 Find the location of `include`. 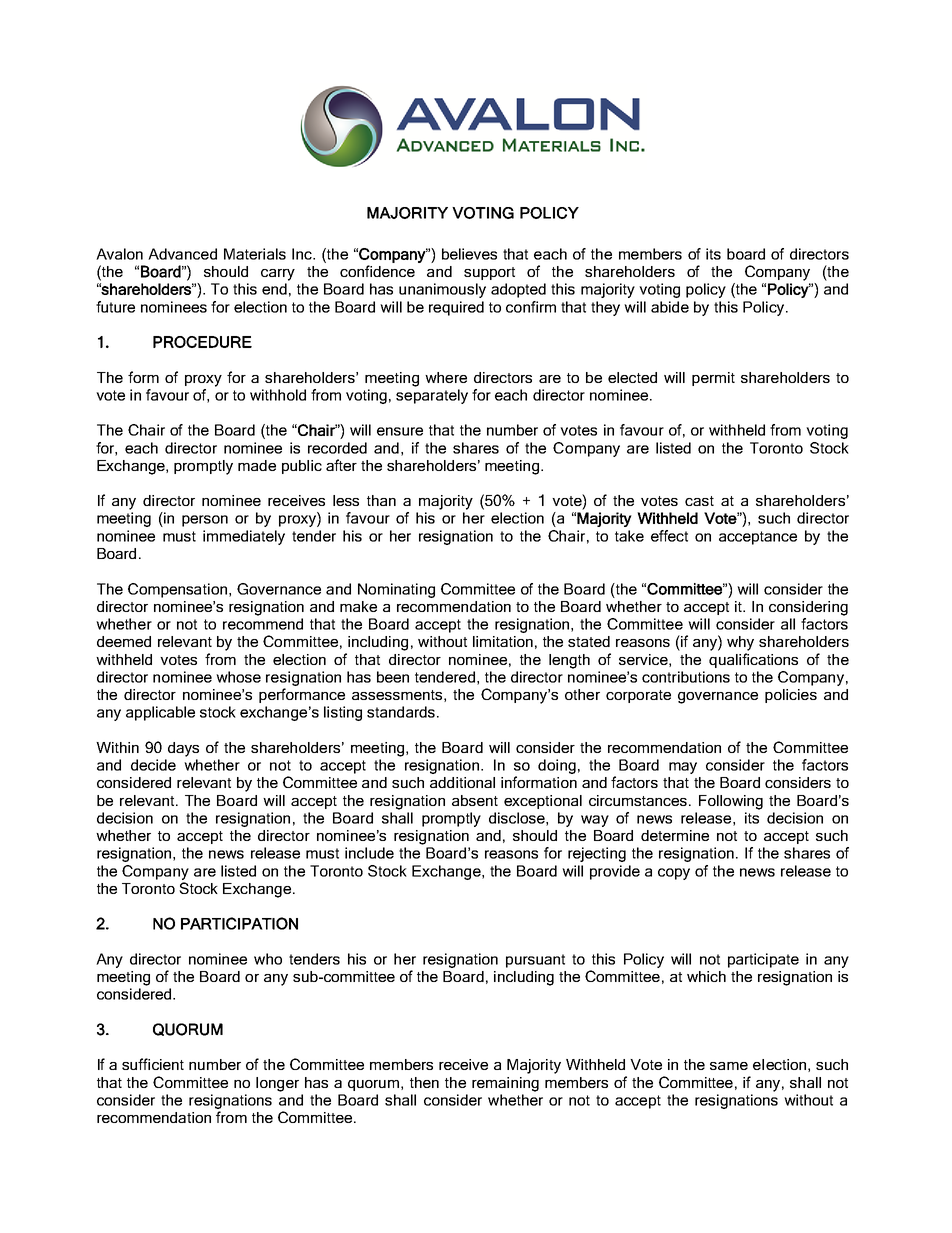

include is located at coordinates (369, 853).
